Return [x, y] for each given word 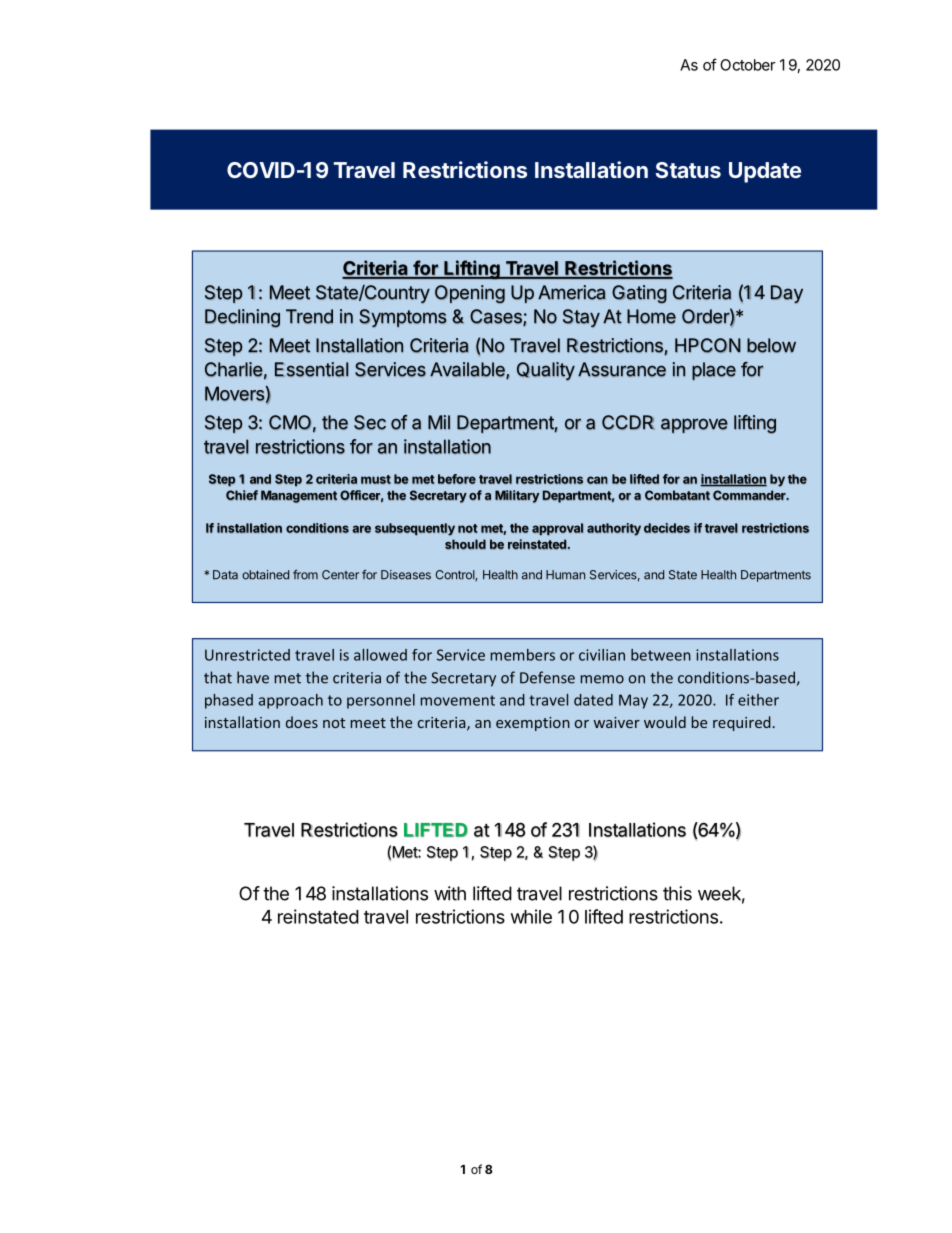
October [748, 65]
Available [468, 370]
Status [688, 170]
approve [694, 425]
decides [667, 528]
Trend [309, 316]
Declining [242, 318]
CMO [290, 422]
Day [787, 294]
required [742, 723]
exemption [533, 724]
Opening [470, 294]
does [302, 722]
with [450, 893]
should [465, 544]
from [305, 574]
